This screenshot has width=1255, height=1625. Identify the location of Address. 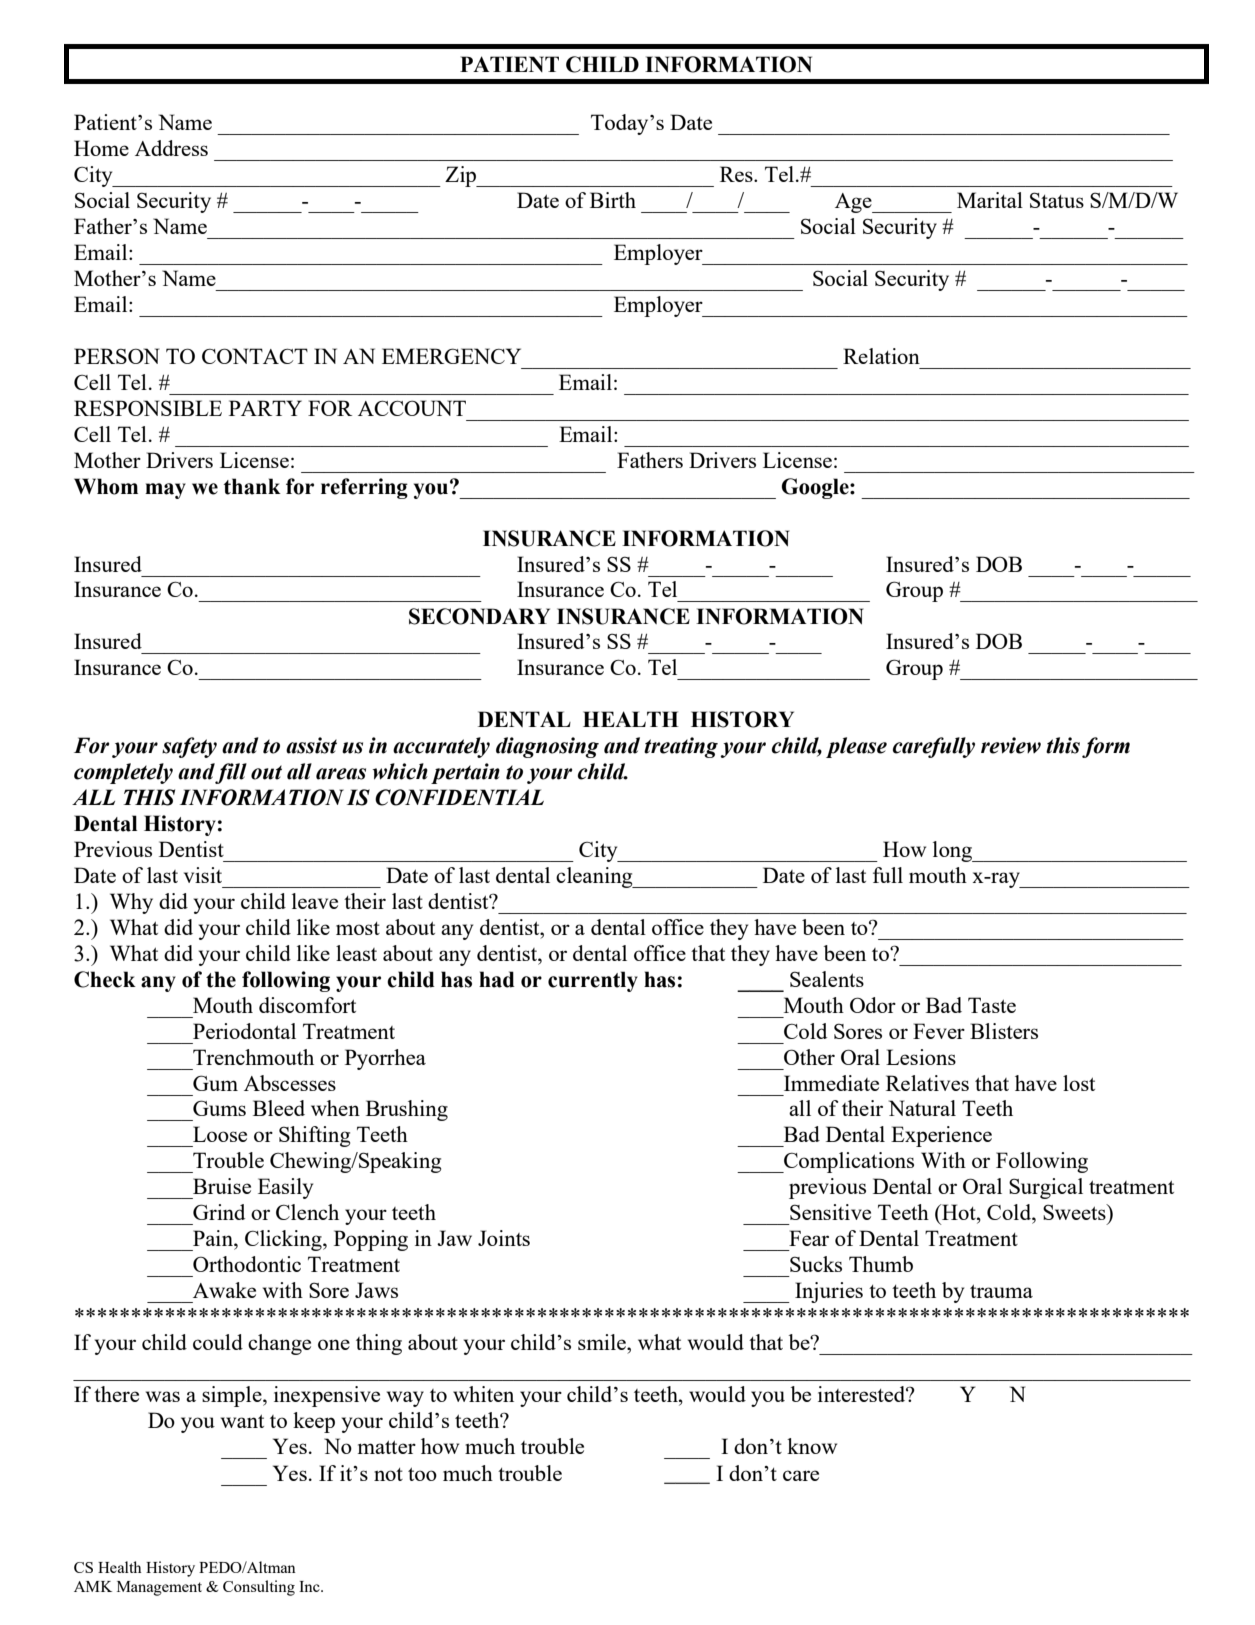
(171, 148).
